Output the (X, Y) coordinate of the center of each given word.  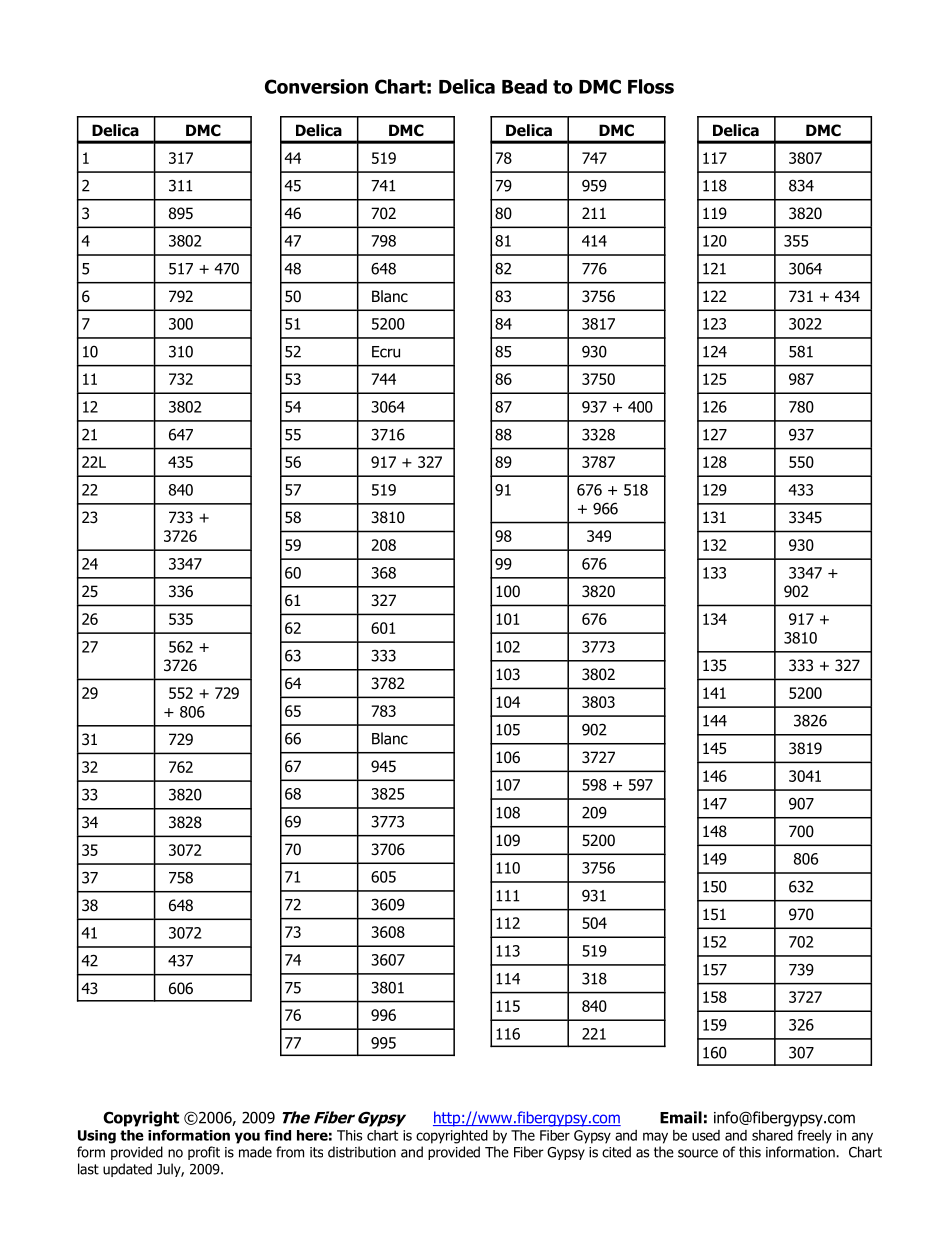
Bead (524, 86)
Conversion (316, 86)
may (655, 1138)
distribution (362, 1152)
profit (204, 1153)
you (247, 1138)
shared (772, 1135)
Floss (651, 86)
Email (681, 1117)
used (706, 1135)
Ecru (386, 352)
